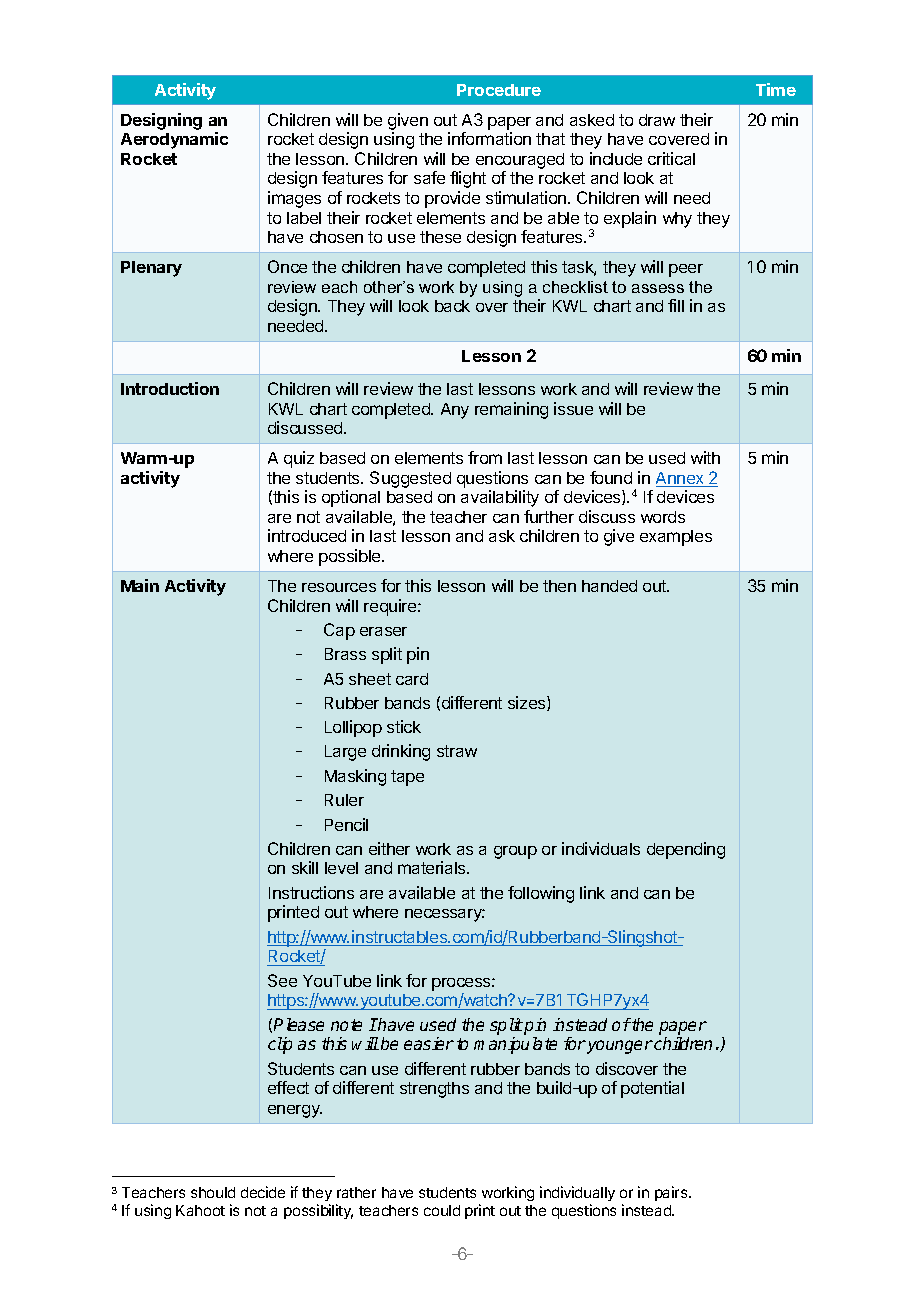 The image size is (924, 1308). What do you see at coordinates (299, 1024) in the screenshot?
I see `Please` at bounding box center [299, 1024].
